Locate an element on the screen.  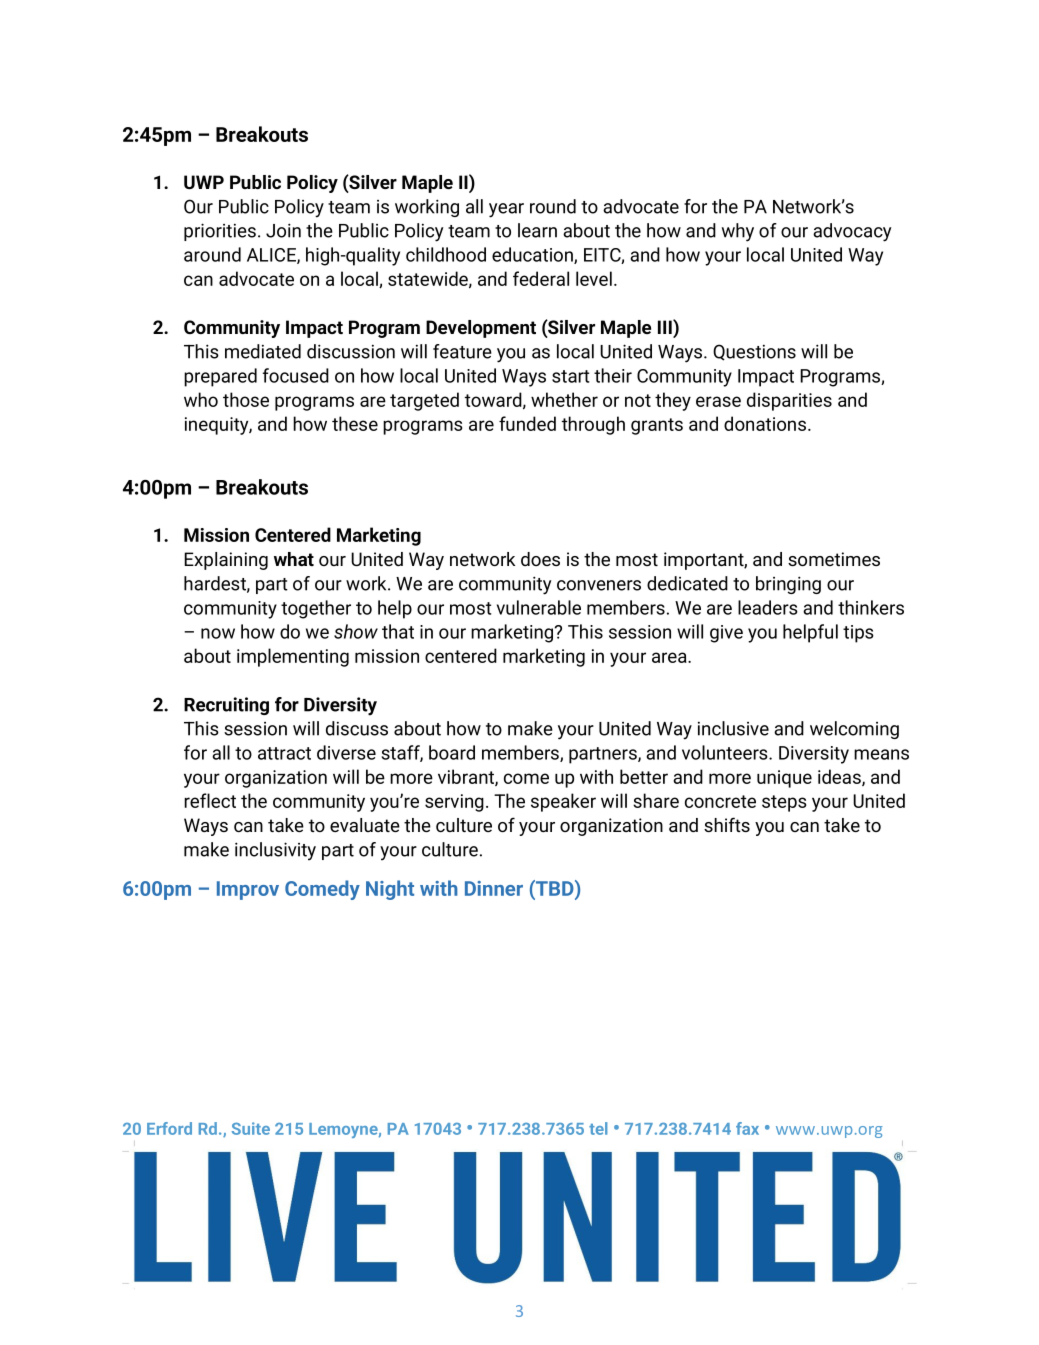
vulnerable is located at coordinates (539, 607).
